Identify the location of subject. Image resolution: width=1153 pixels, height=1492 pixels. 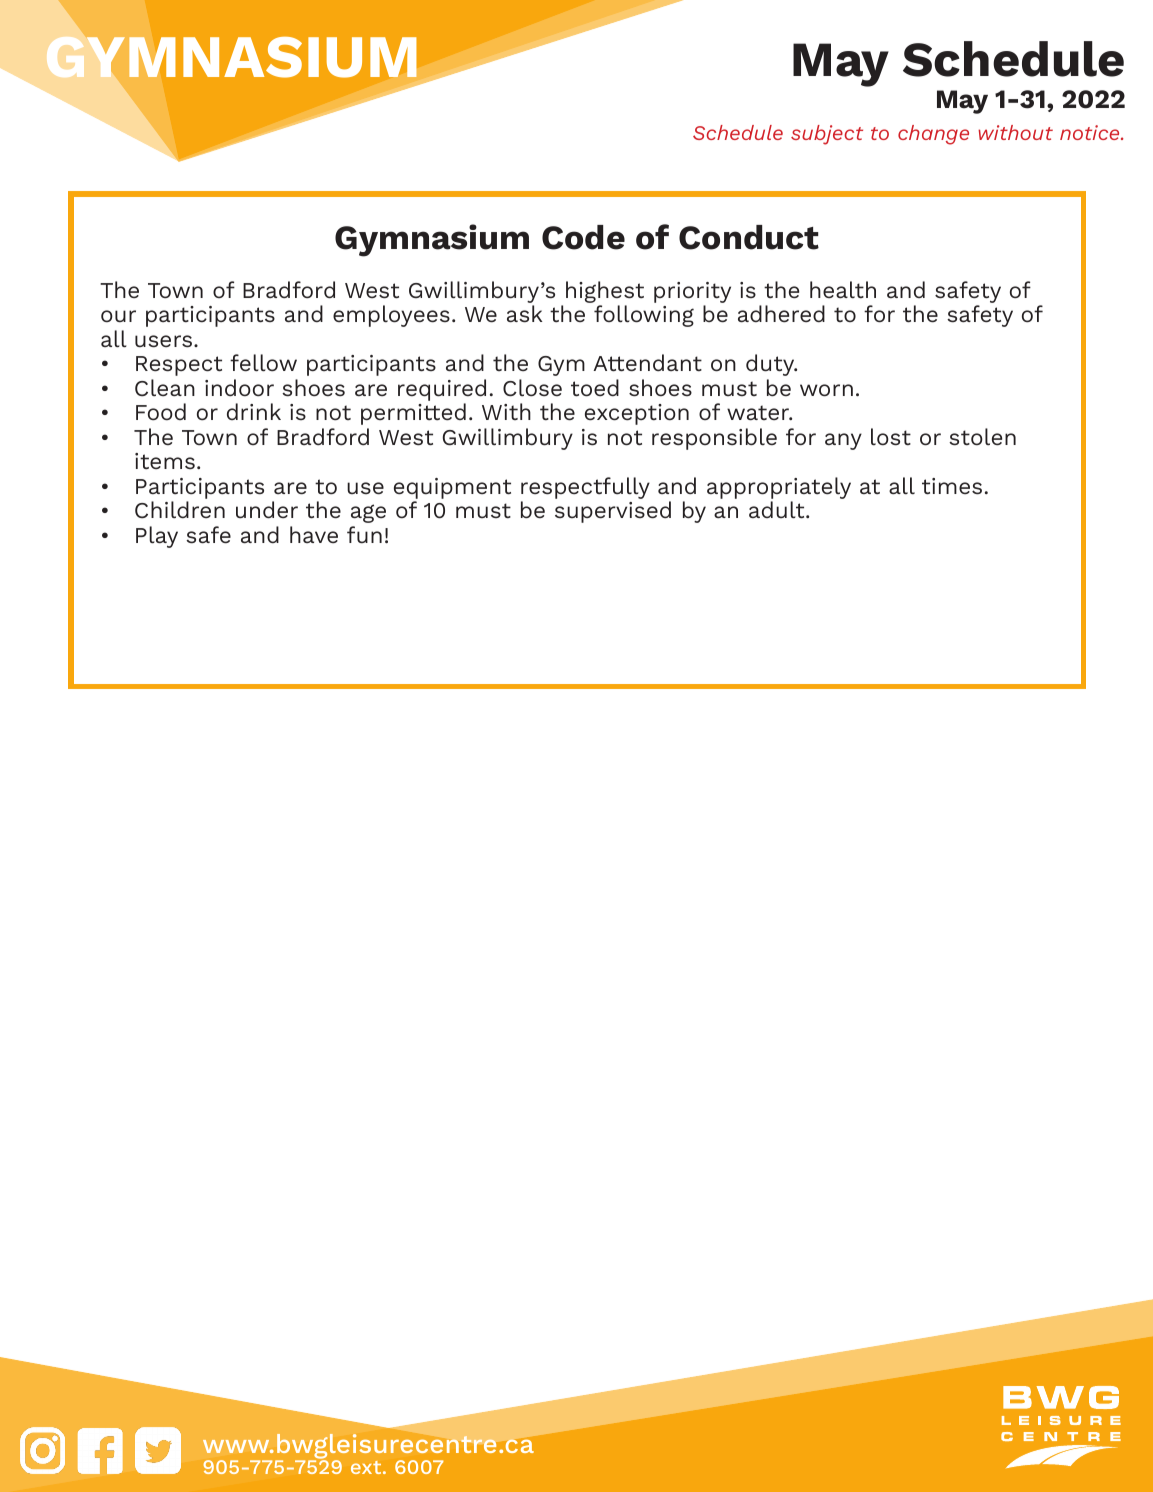
(827, 135).
